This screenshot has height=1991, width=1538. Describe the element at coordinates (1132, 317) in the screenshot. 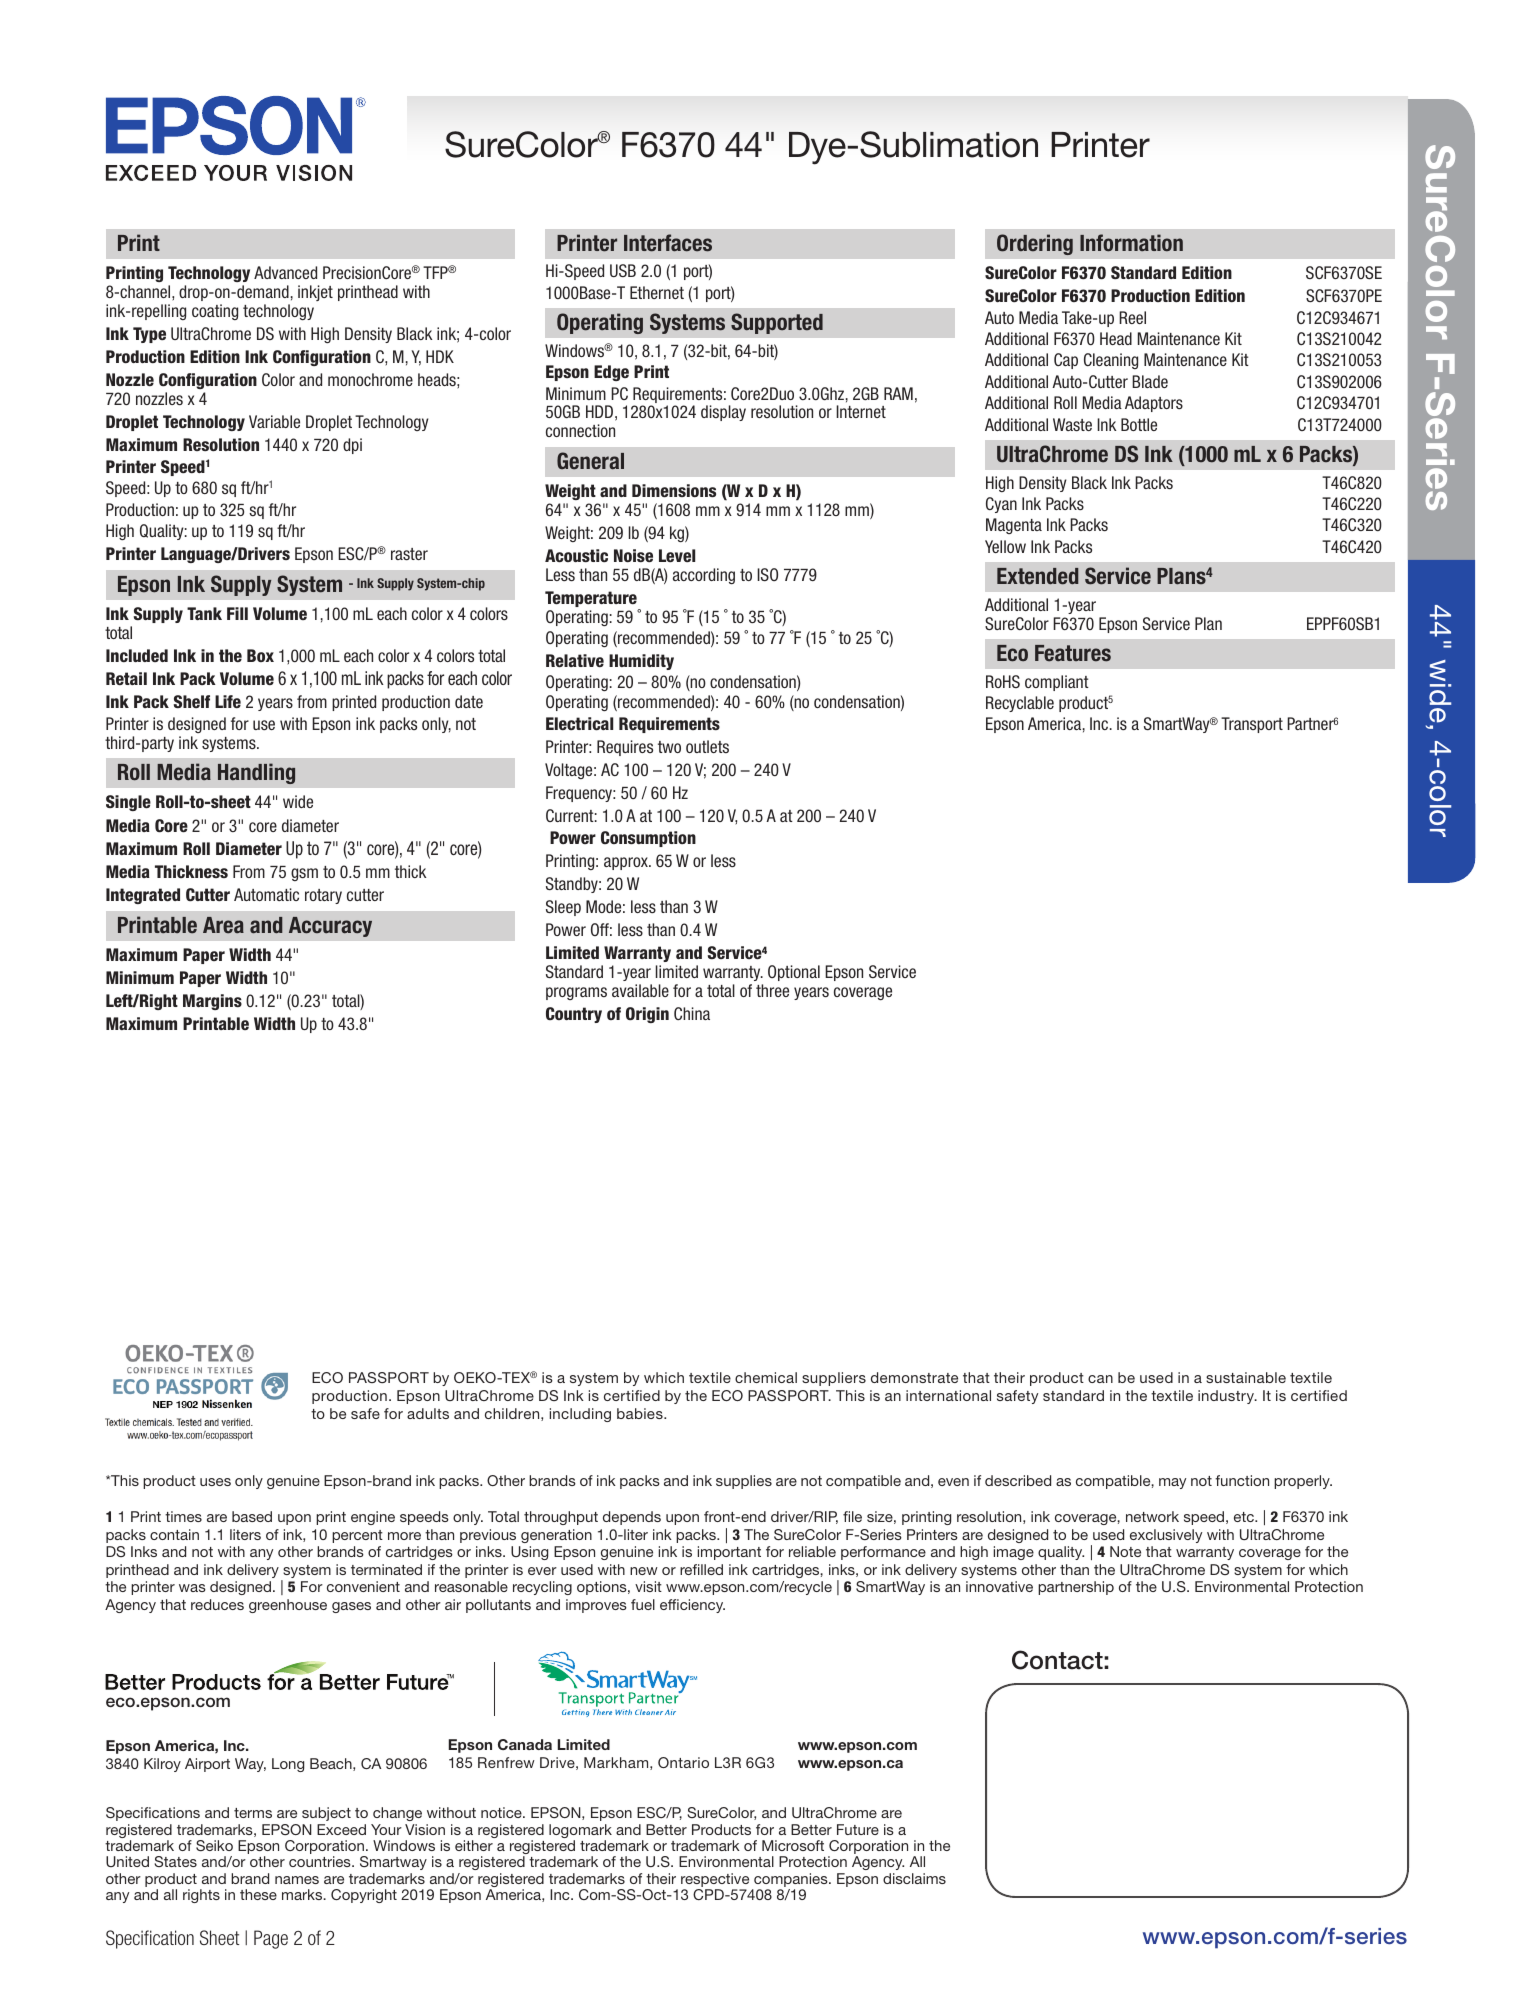

I see `Reel` at that location.
